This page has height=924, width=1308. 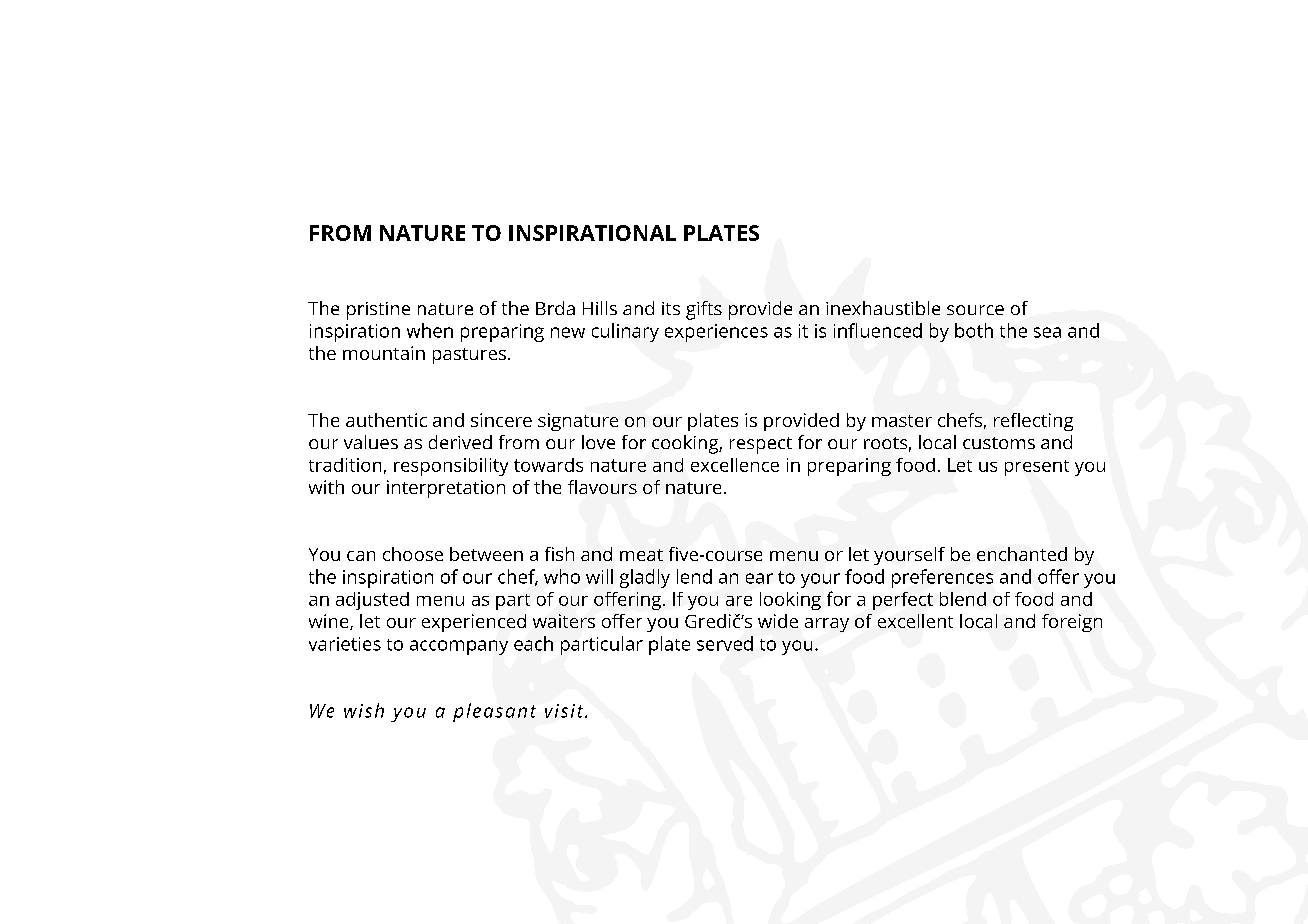 I want to click on responsibility, so click(x=451, y=467).
